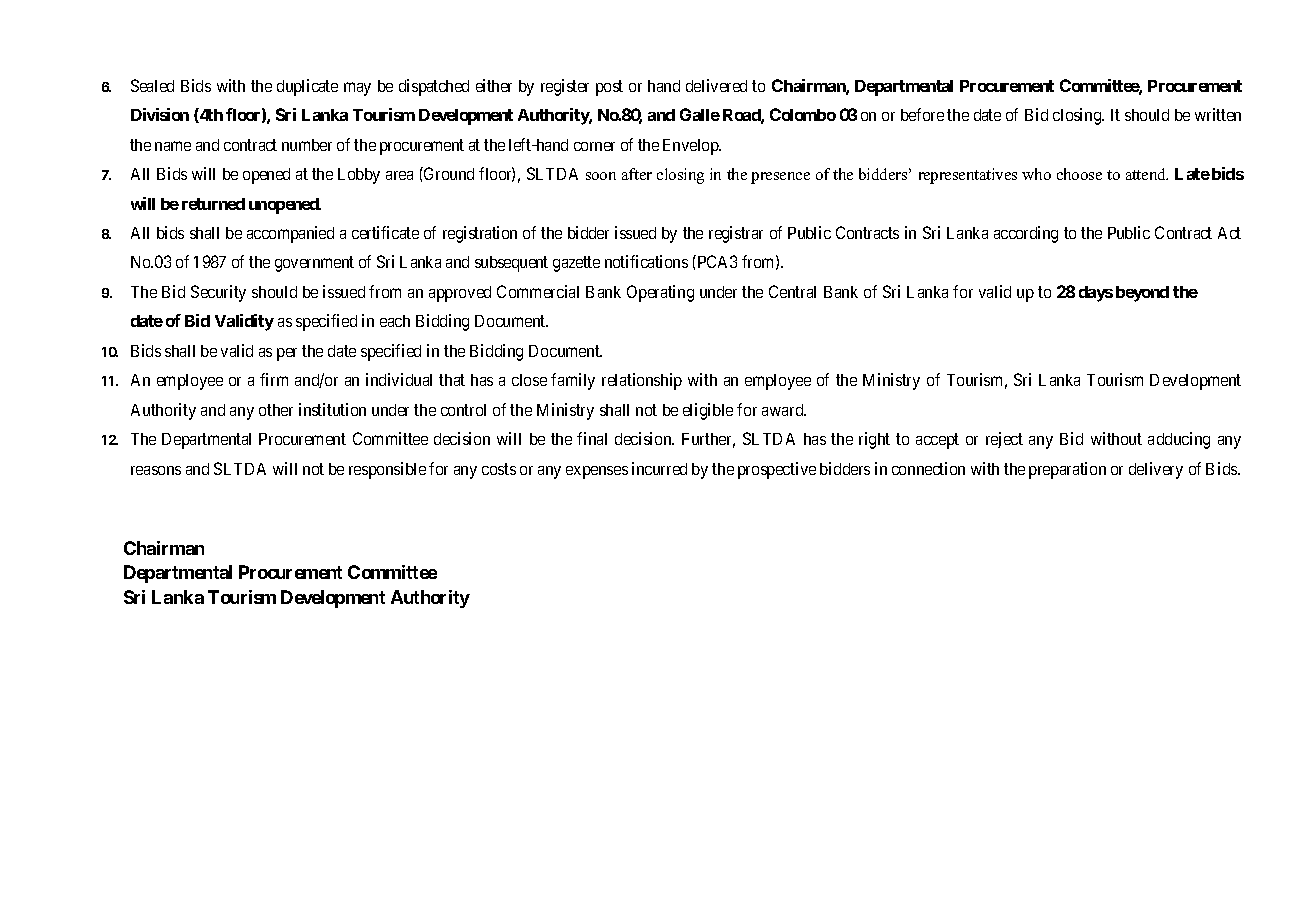 Image resolution: width=1308 pixels, height=924 pixels. Describe the element at coordinates (290, 234) in the screenshot. I see `accompanied` at that location.
